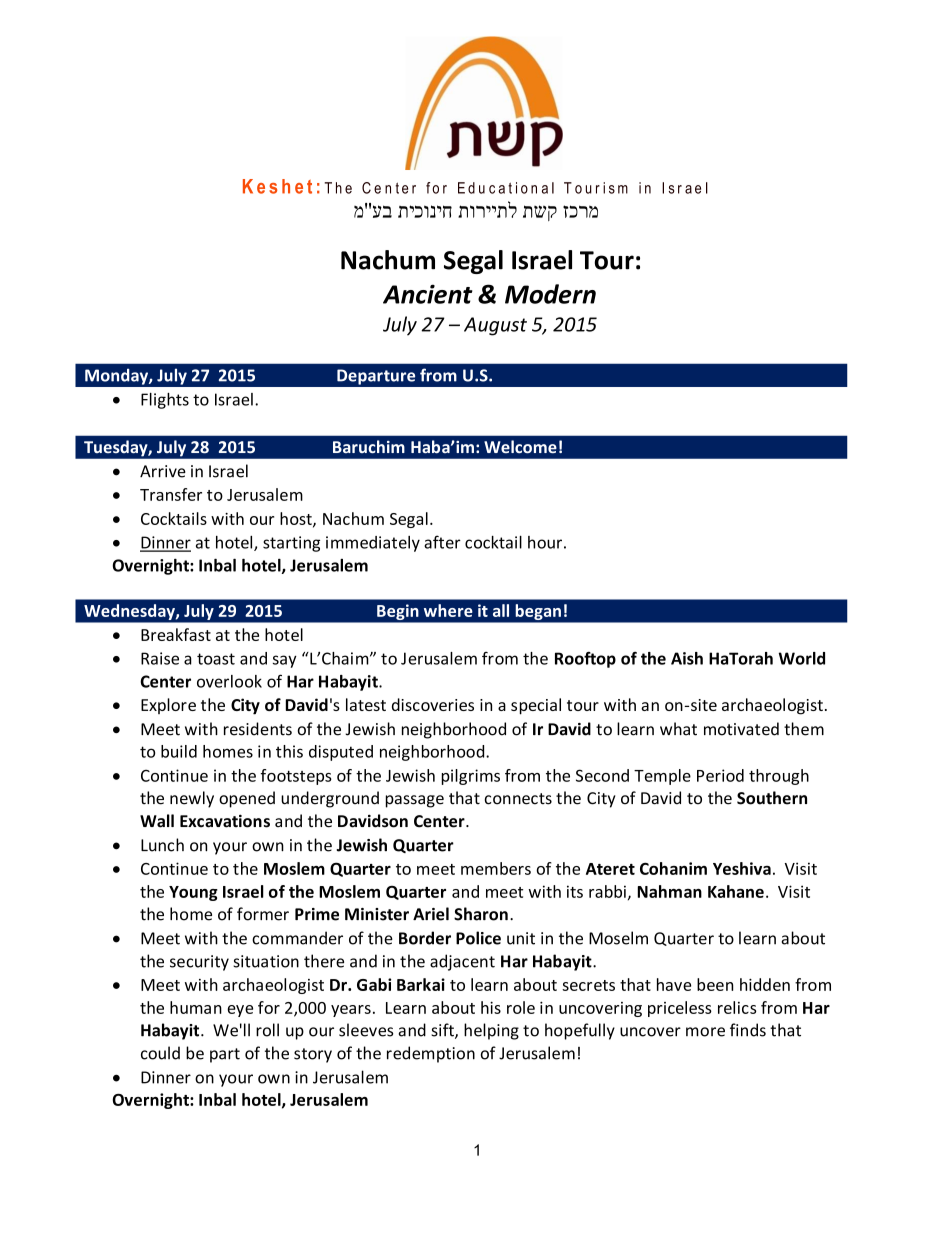 This screenshot has width=952, height=1233. Describe the element at coordinates (550, 294) in the screenshot. I see `Modern` at that location.
